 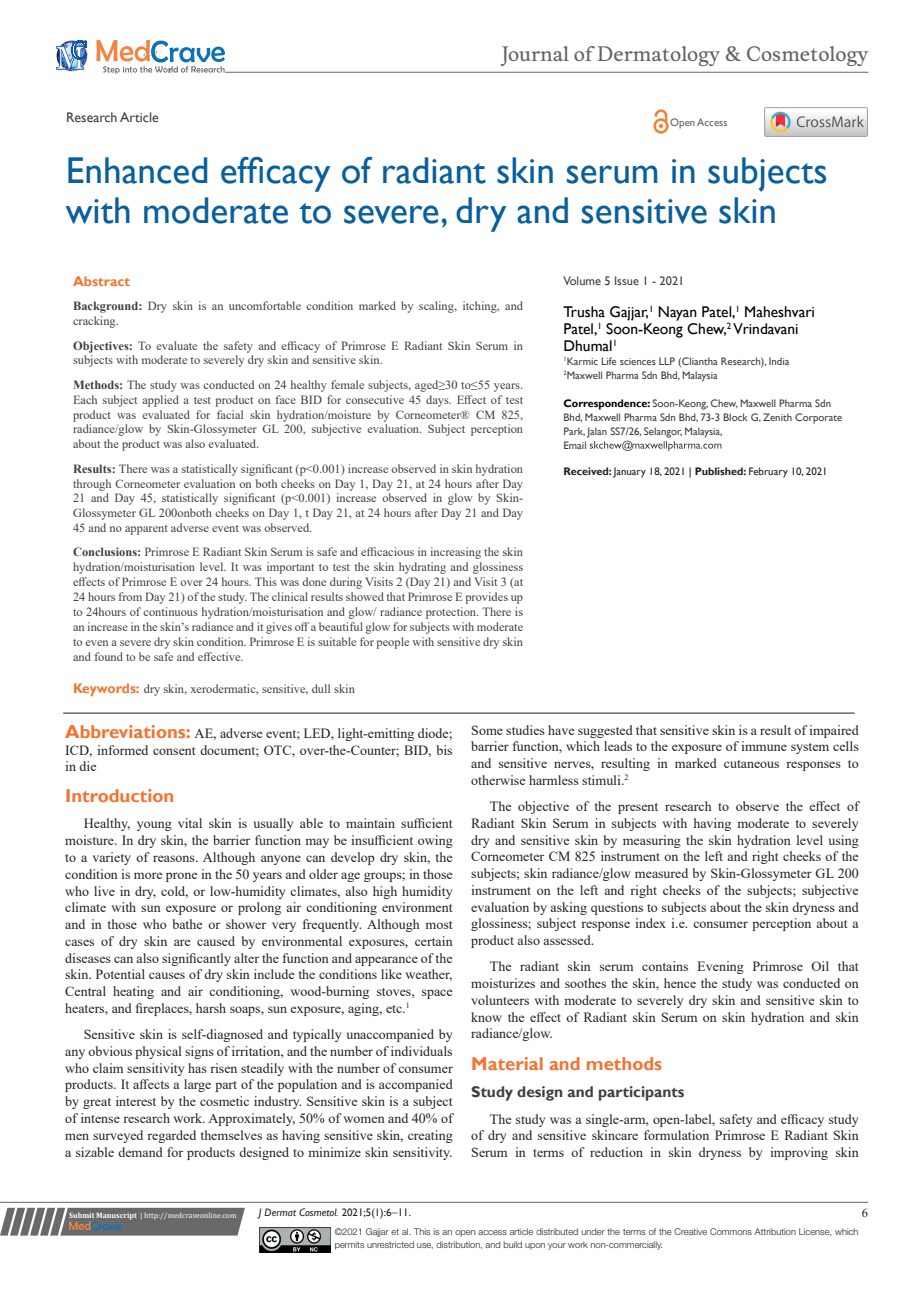 What do you see at coordinates (627, 280) in the screenshot?
I see `Issue` at bounding box center [627, 280].
